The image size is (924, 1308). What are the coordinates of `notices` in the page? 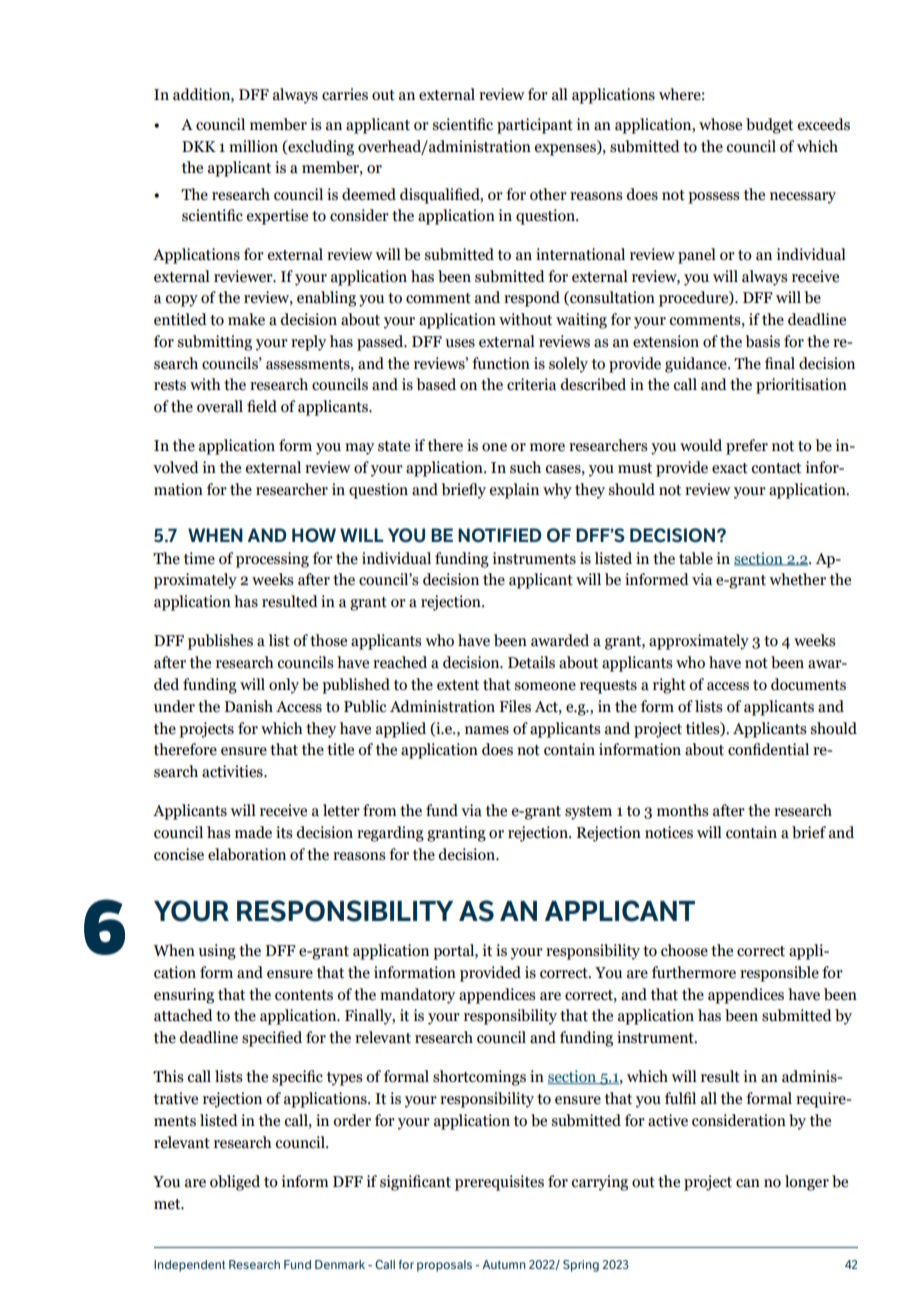 It's located at (669, 832).
